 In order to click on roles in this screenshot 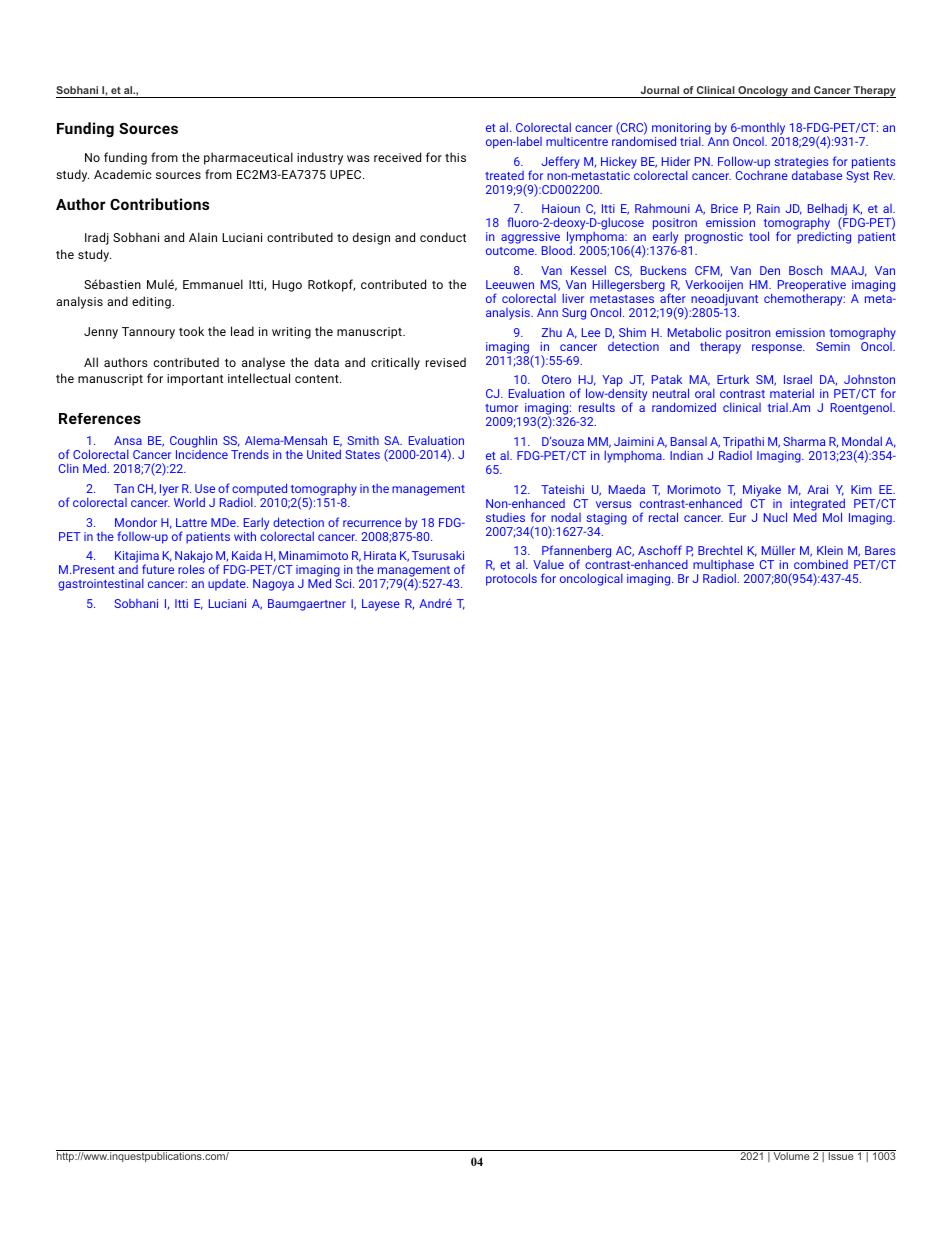, I will do `click(191, 569)`.
